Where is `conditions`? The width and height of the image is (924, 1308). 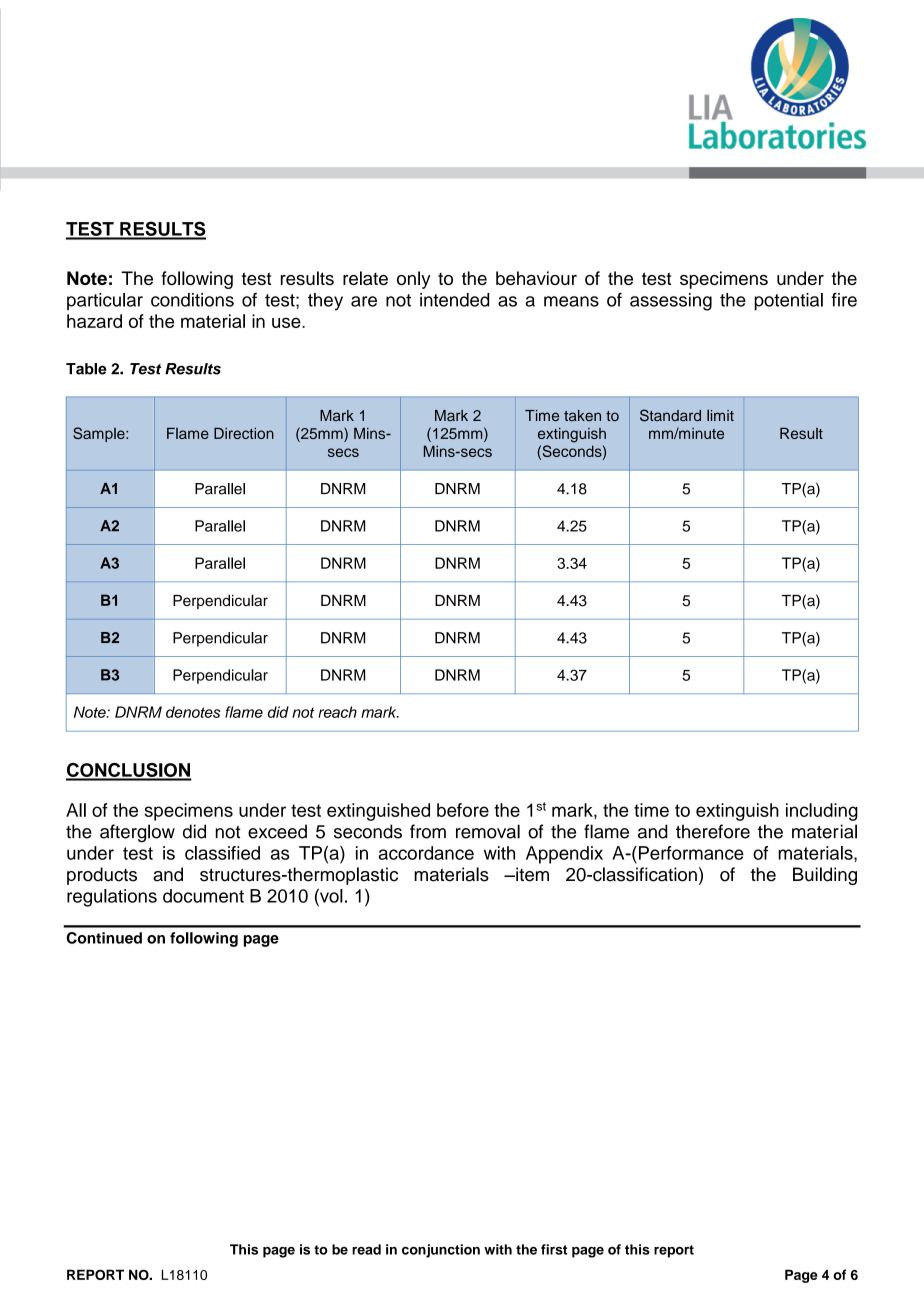
conditions is located at coordinates (192, 300).
